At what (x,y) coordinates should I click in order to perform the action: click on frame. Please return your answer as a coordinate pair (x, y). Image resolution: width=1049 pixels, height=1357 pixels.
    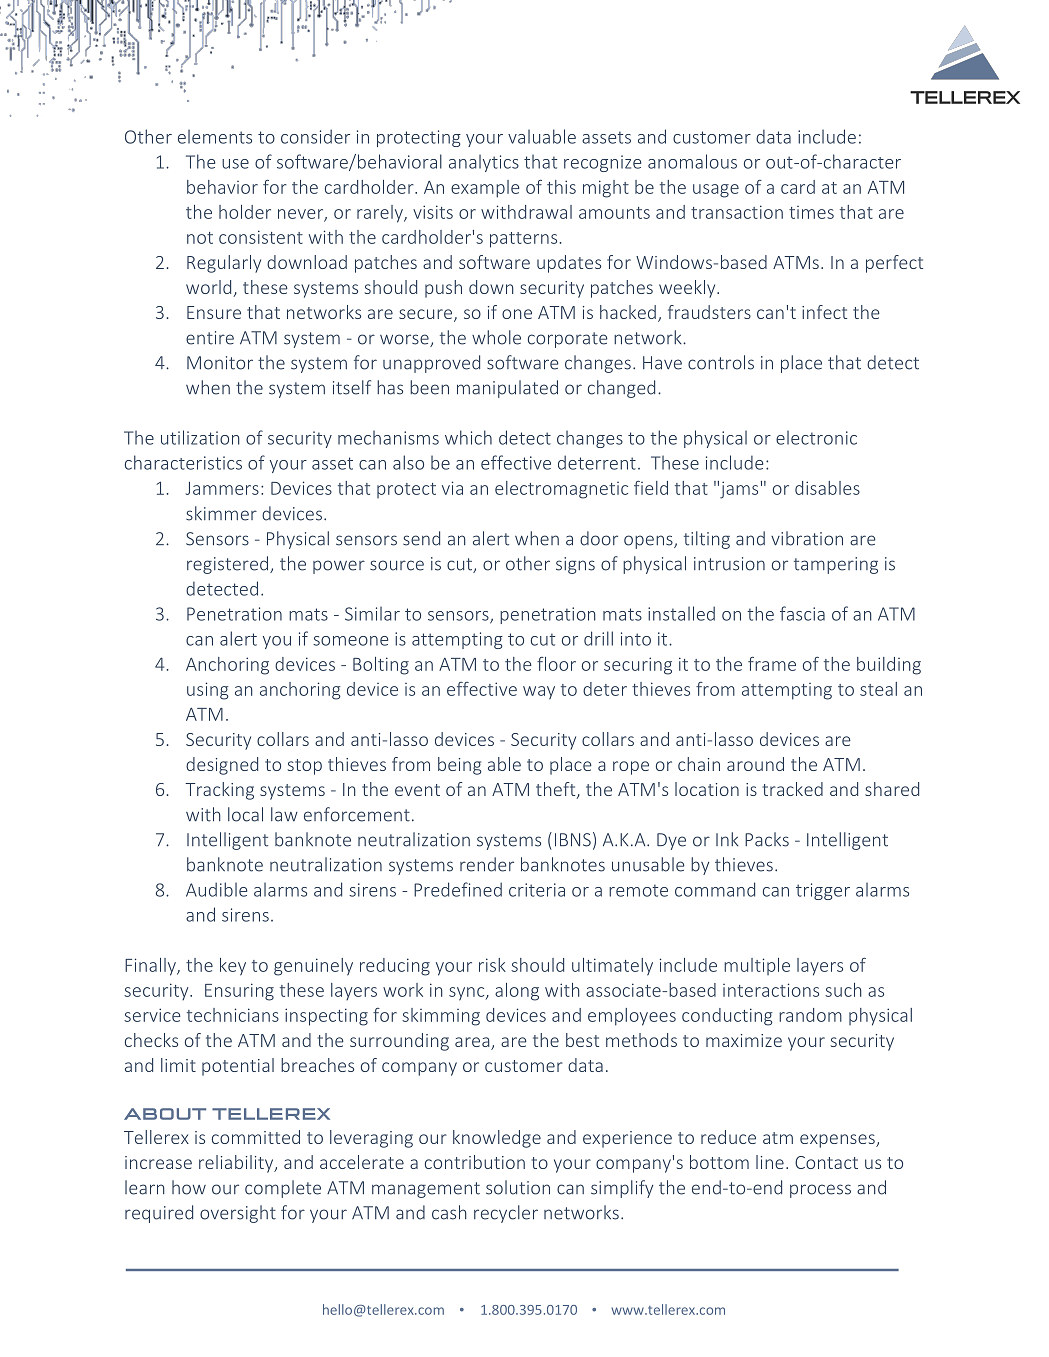
    Looking at the image, I should click on (772, 664).
